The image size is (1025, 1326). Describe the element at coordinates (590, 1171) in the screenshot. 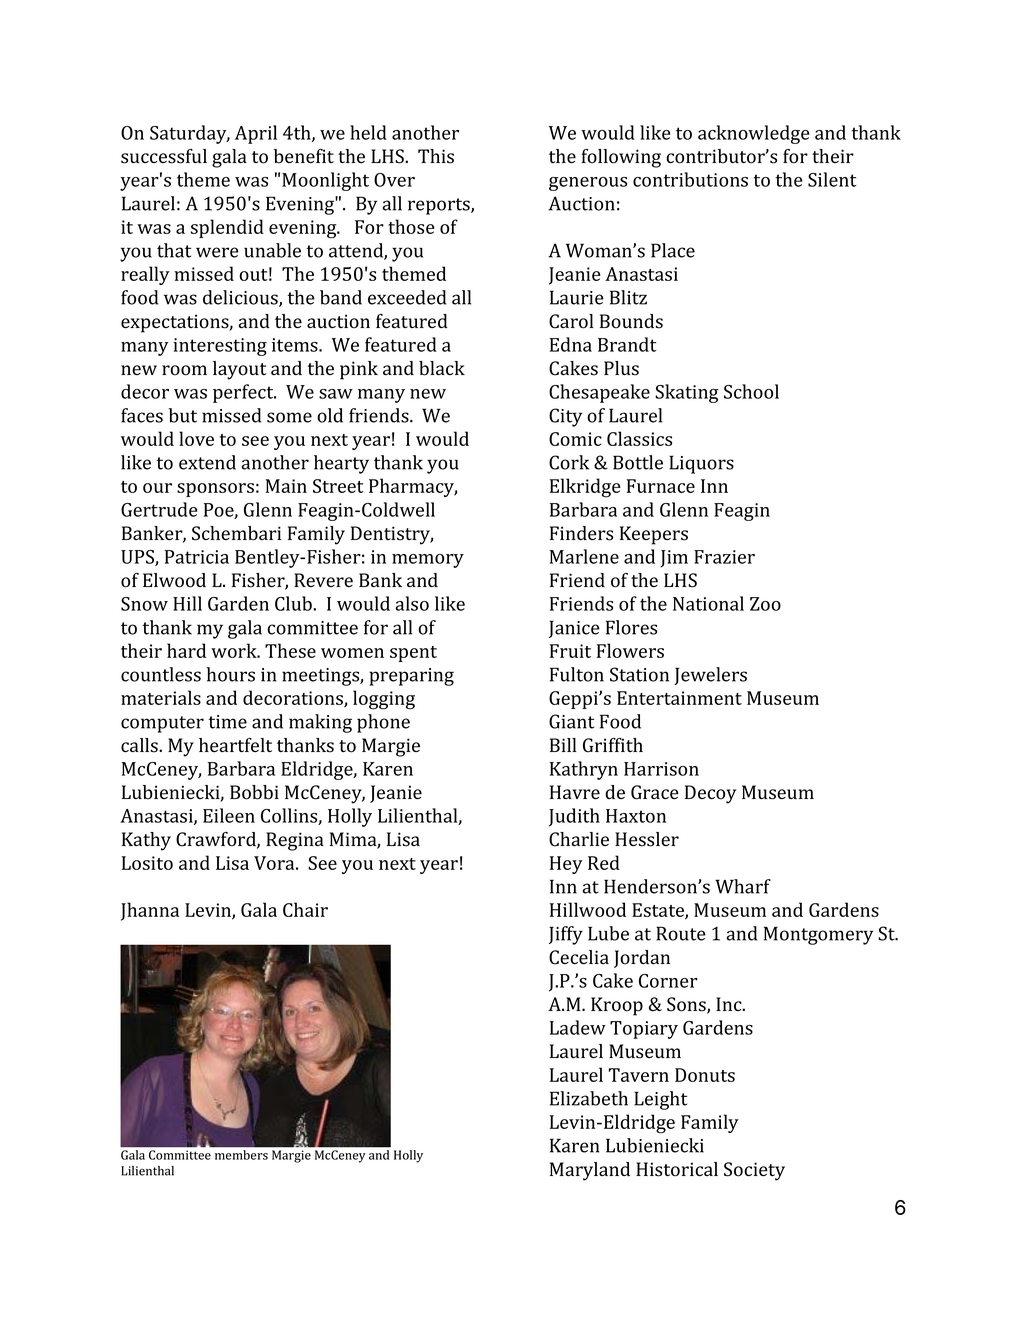

I see `Maryland` at that location.
